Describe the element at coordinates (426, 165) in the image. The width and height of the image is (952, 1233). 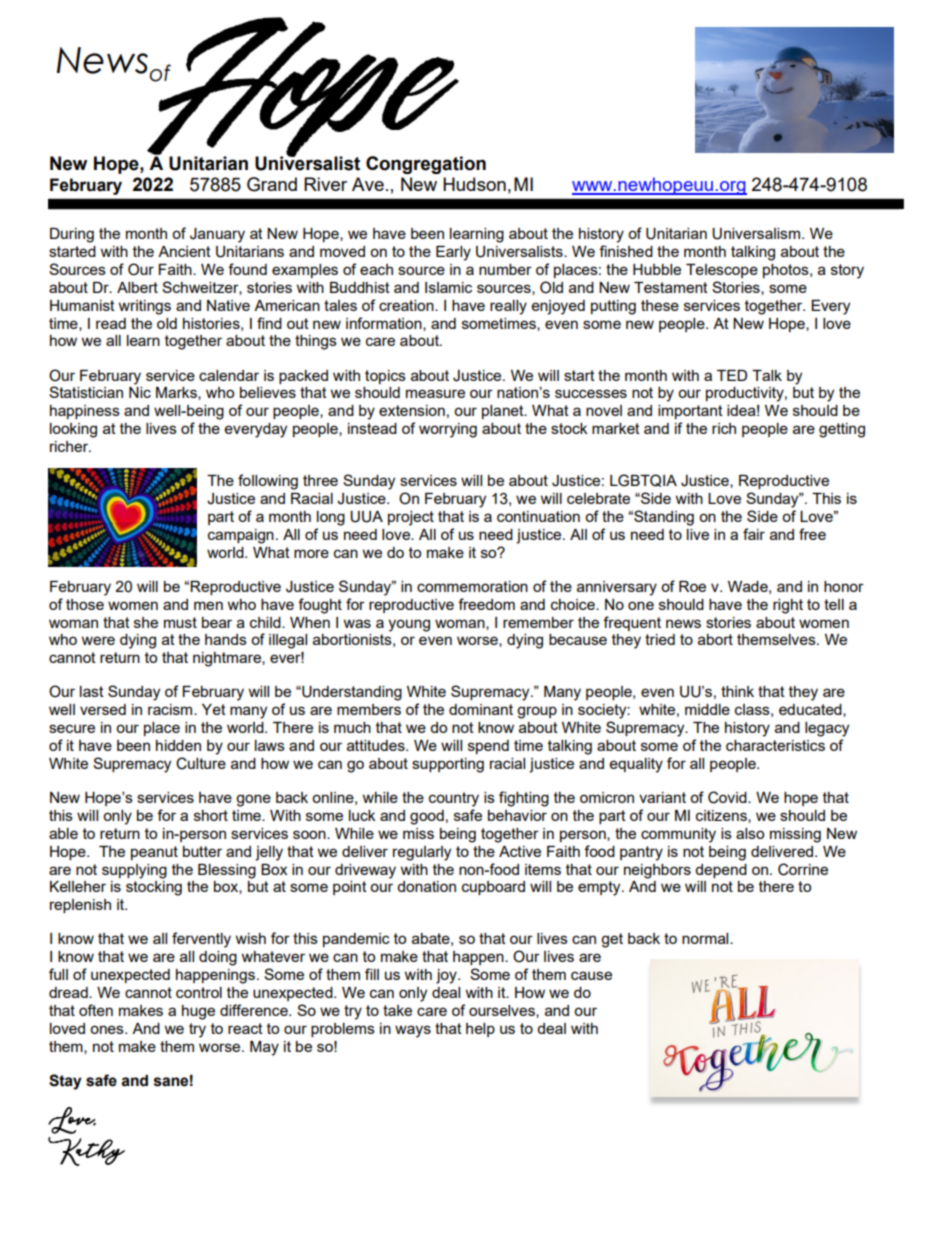
I see `Congregation` at that location.
